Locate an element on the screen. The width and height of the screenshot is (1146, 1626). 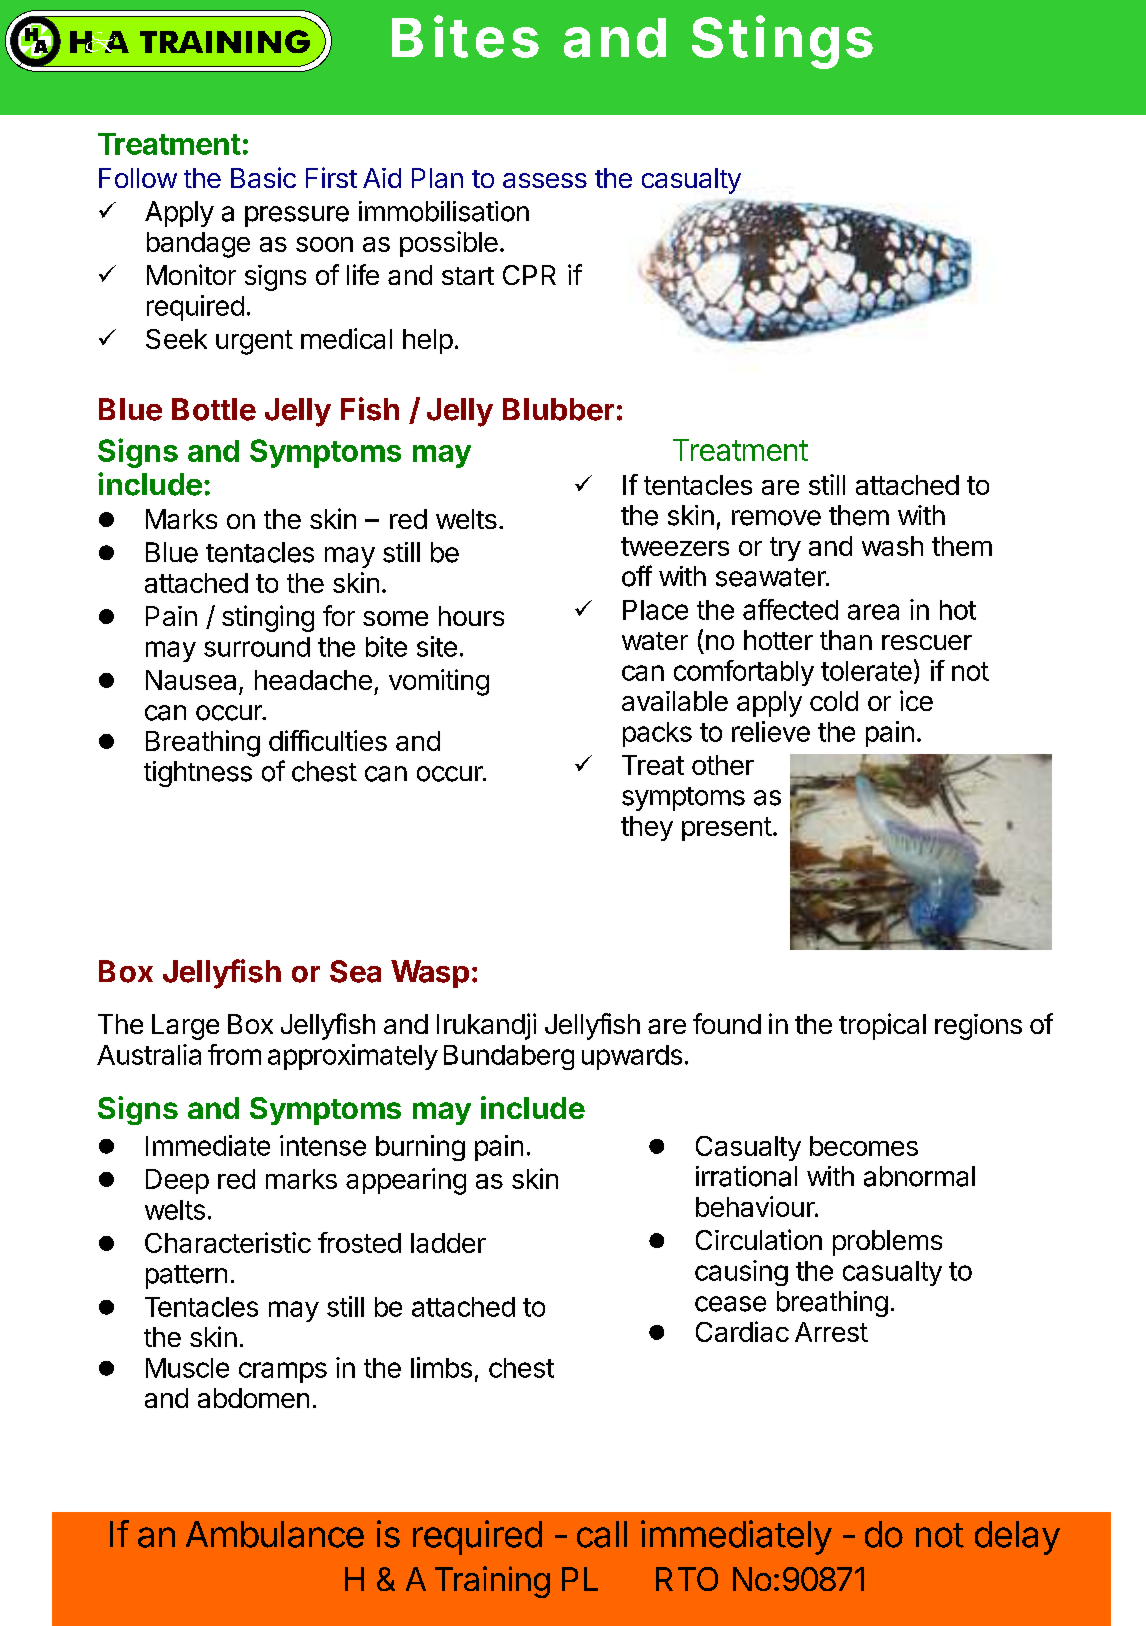
Stings is located at coordinates (782, 42).
